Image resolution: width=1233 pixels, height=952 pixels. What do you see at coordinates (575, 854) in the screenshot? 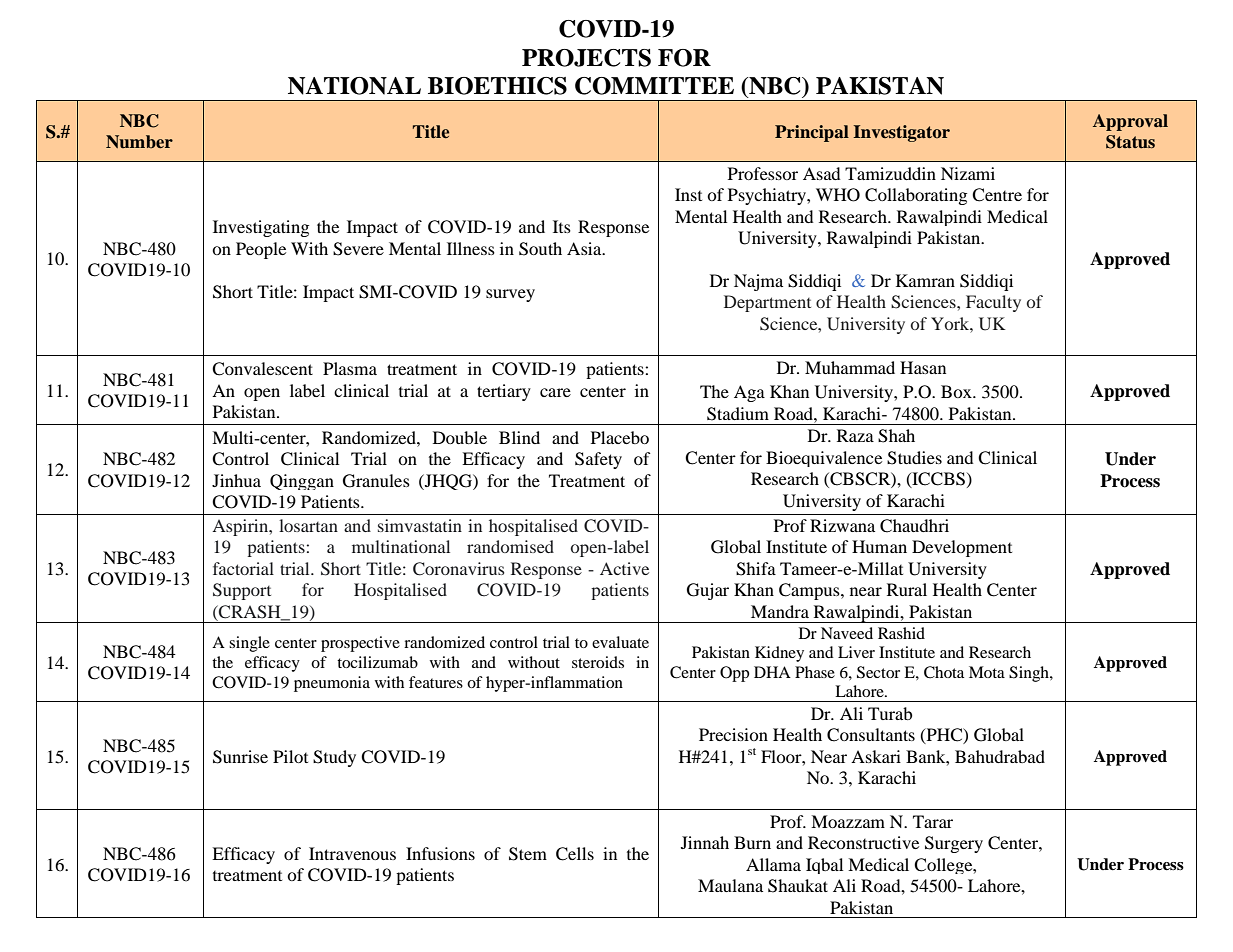
I see `Cells` at bounding box center [575, 854].
